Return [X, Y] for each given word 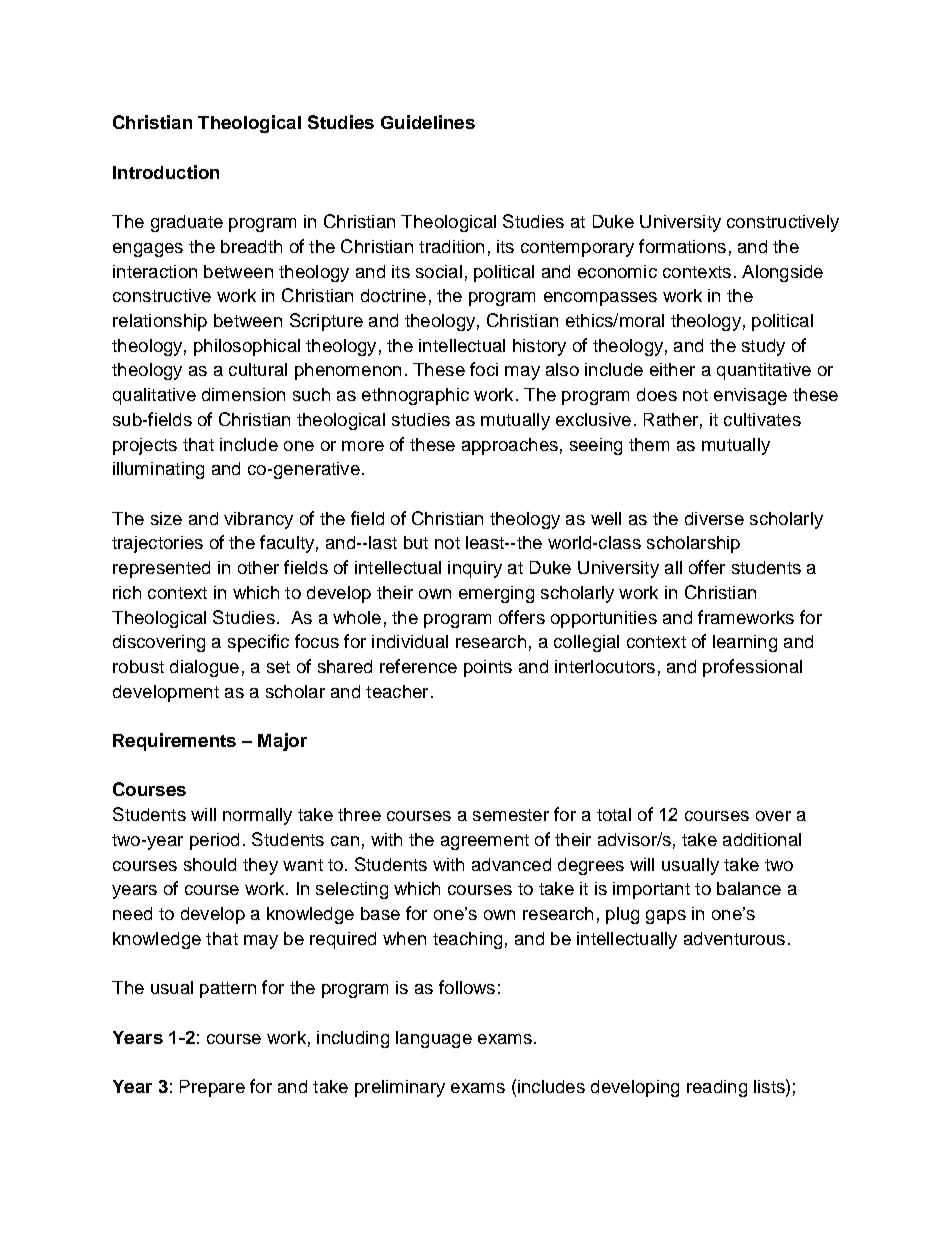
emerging [496, 594]
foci [484, 369]
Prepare [212, 1088]
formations [682, 246]
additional [762, 839]
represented [161, 569]
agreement [485, 842]
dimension [243, 394]
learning [745, 643]
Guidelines [428, 122]
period [214, 841]
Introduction [166, 172]
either [672, 369]
